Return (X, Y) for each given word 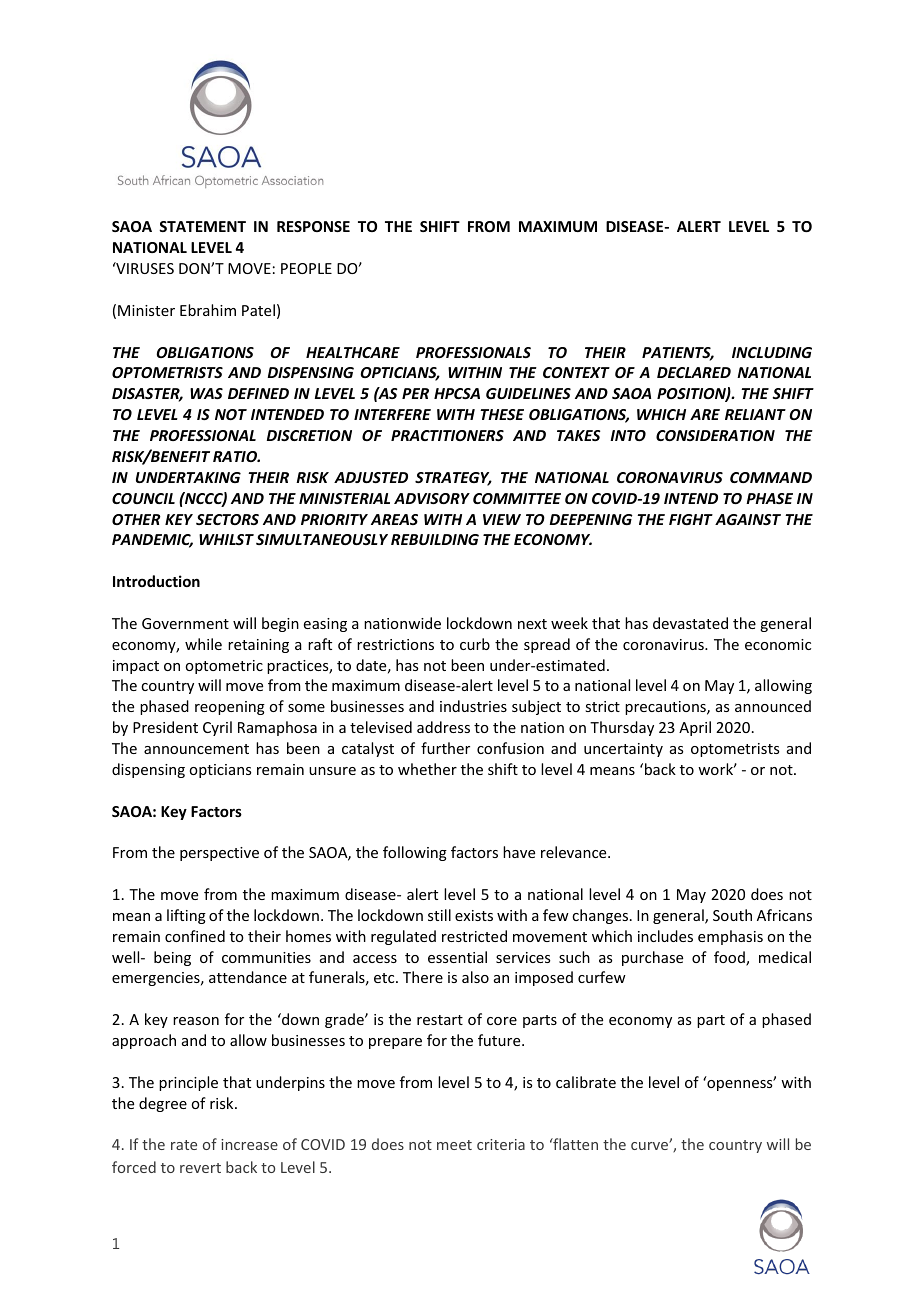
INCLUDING (772, 352)
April (695, 728)
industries (473, 706)
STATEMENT (202, 226)
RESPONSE (313, 226)
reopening (230, 708)
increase (249, 1144)
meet (454, 1145)
